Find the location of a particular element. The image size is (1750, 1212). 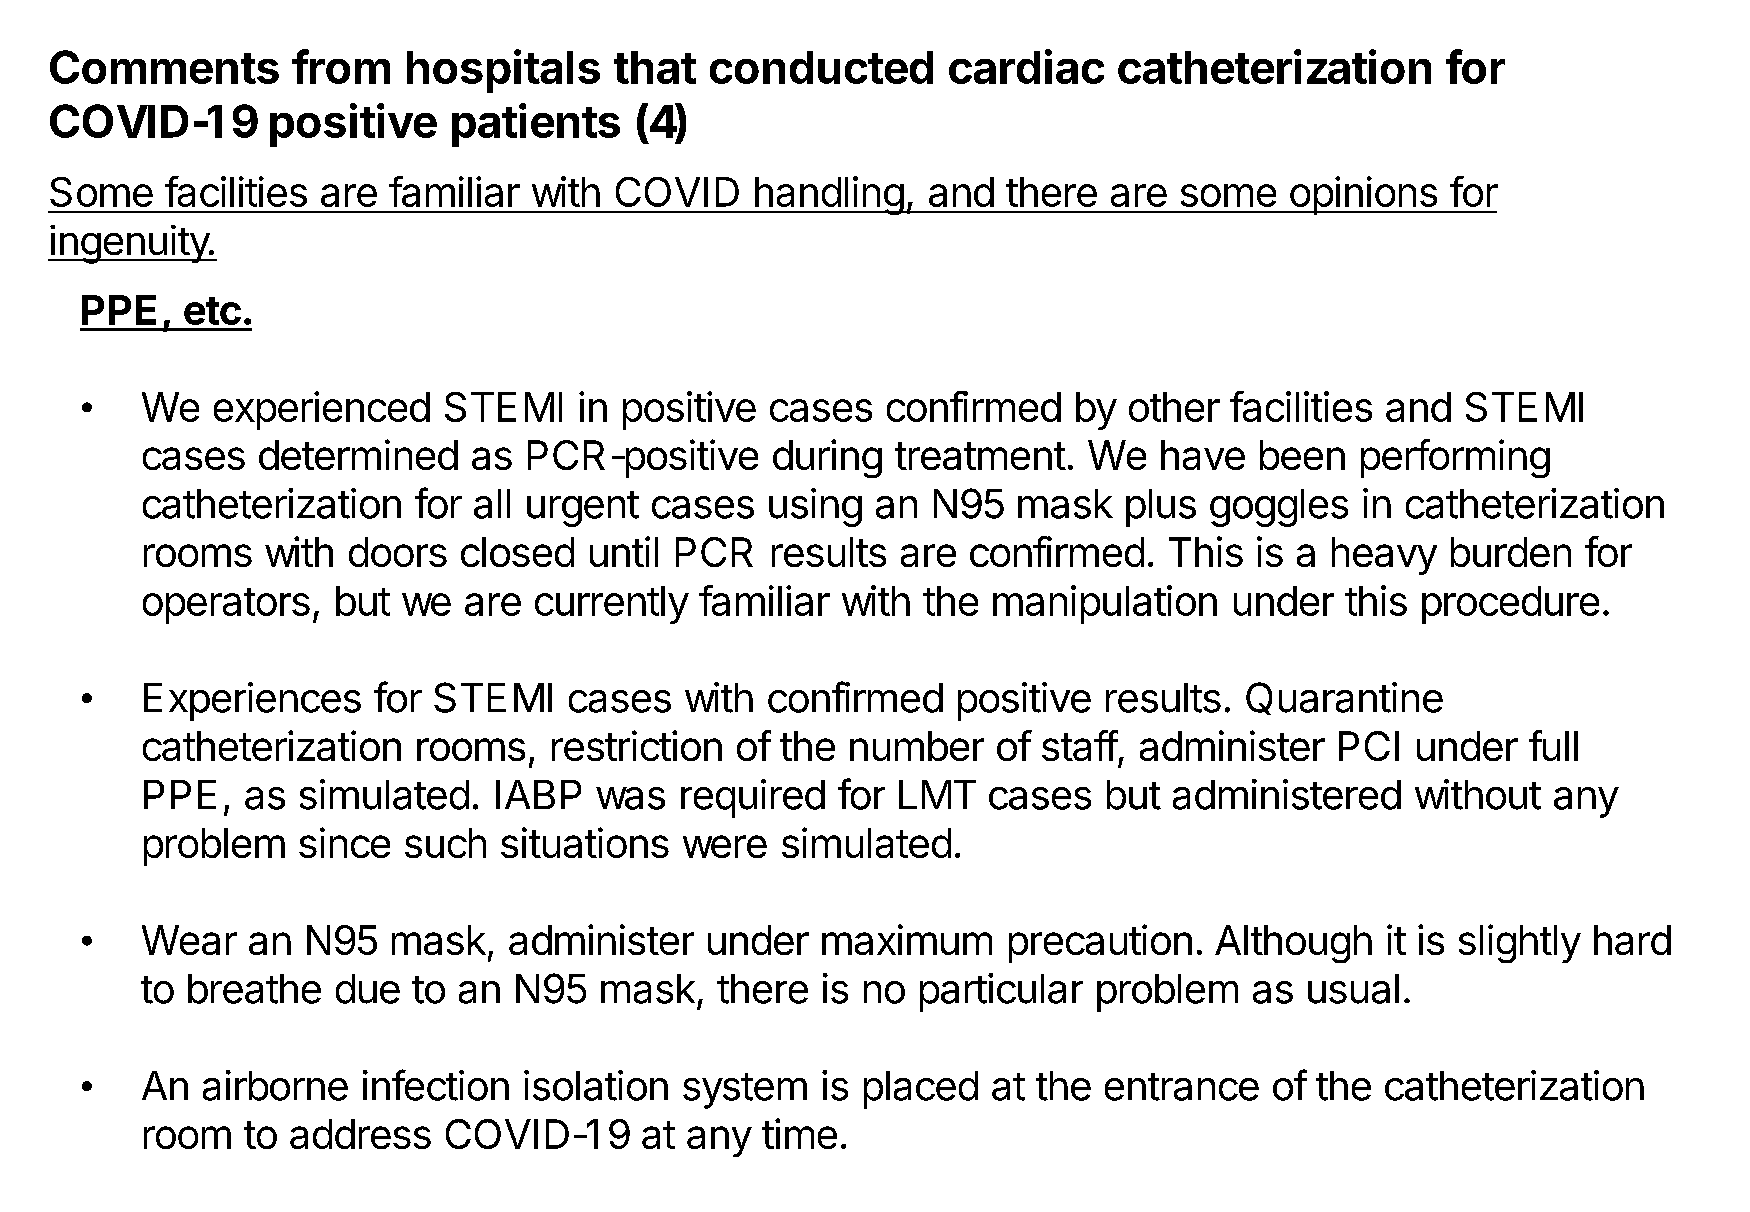

opinions is located at coordinates (1363, 195).
